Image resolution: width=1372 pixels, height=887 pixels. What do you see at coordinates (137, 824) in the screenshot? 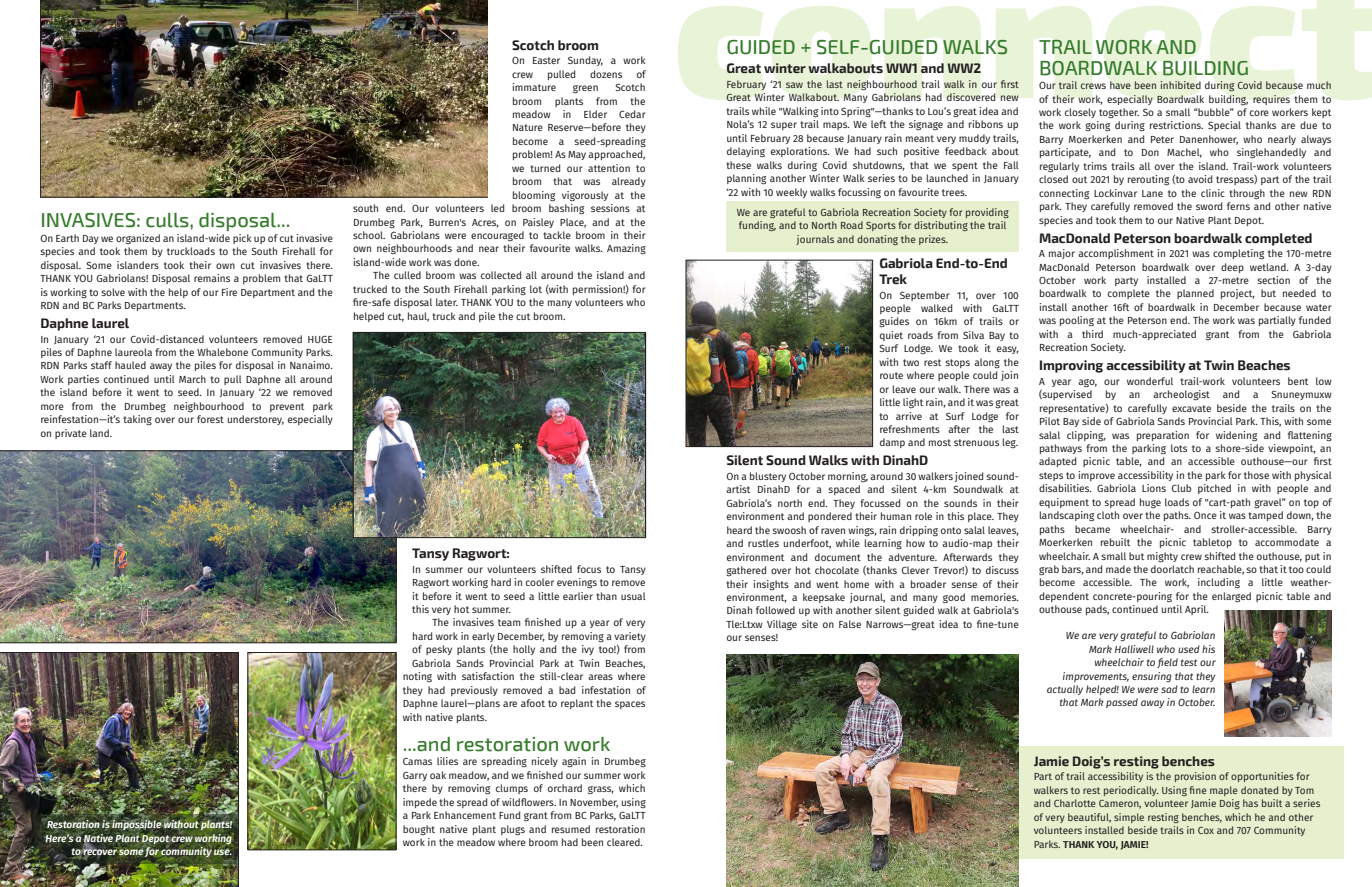
I see `impossible` at bounding box center [137, 824].
